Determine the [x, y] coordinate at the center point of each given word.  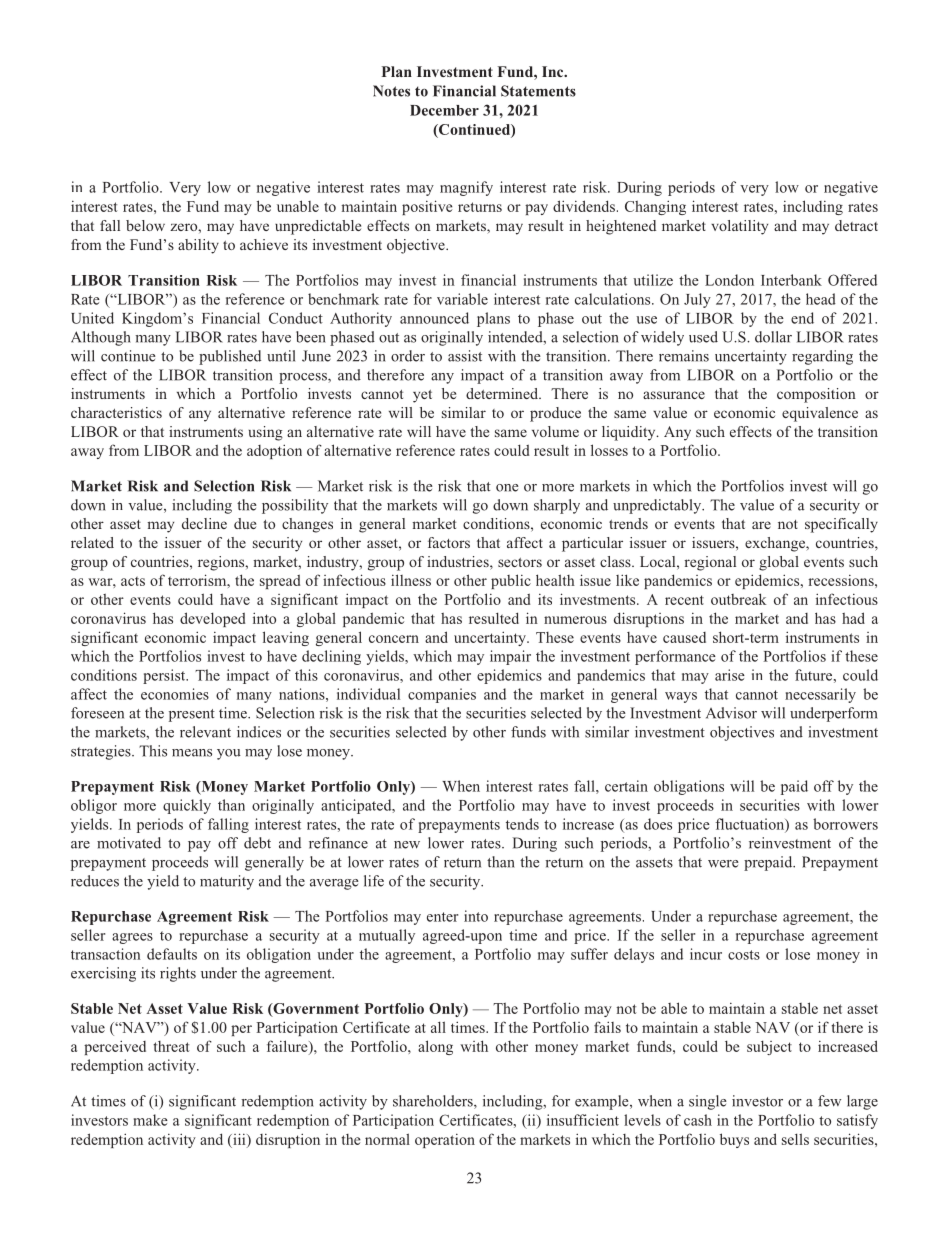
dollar [773, 337]
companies [442, 695]
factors [449, 542]
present [192, 715]
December [444, 110]
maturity [227, 882]
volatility [739, 227]
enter [442, 917]
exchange [776, 544]
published [230, 357]
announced [434, 318]
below [145, 225]
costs [744, 955]
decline [204, 523]
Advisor [731, 713]
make [150, 1120]
